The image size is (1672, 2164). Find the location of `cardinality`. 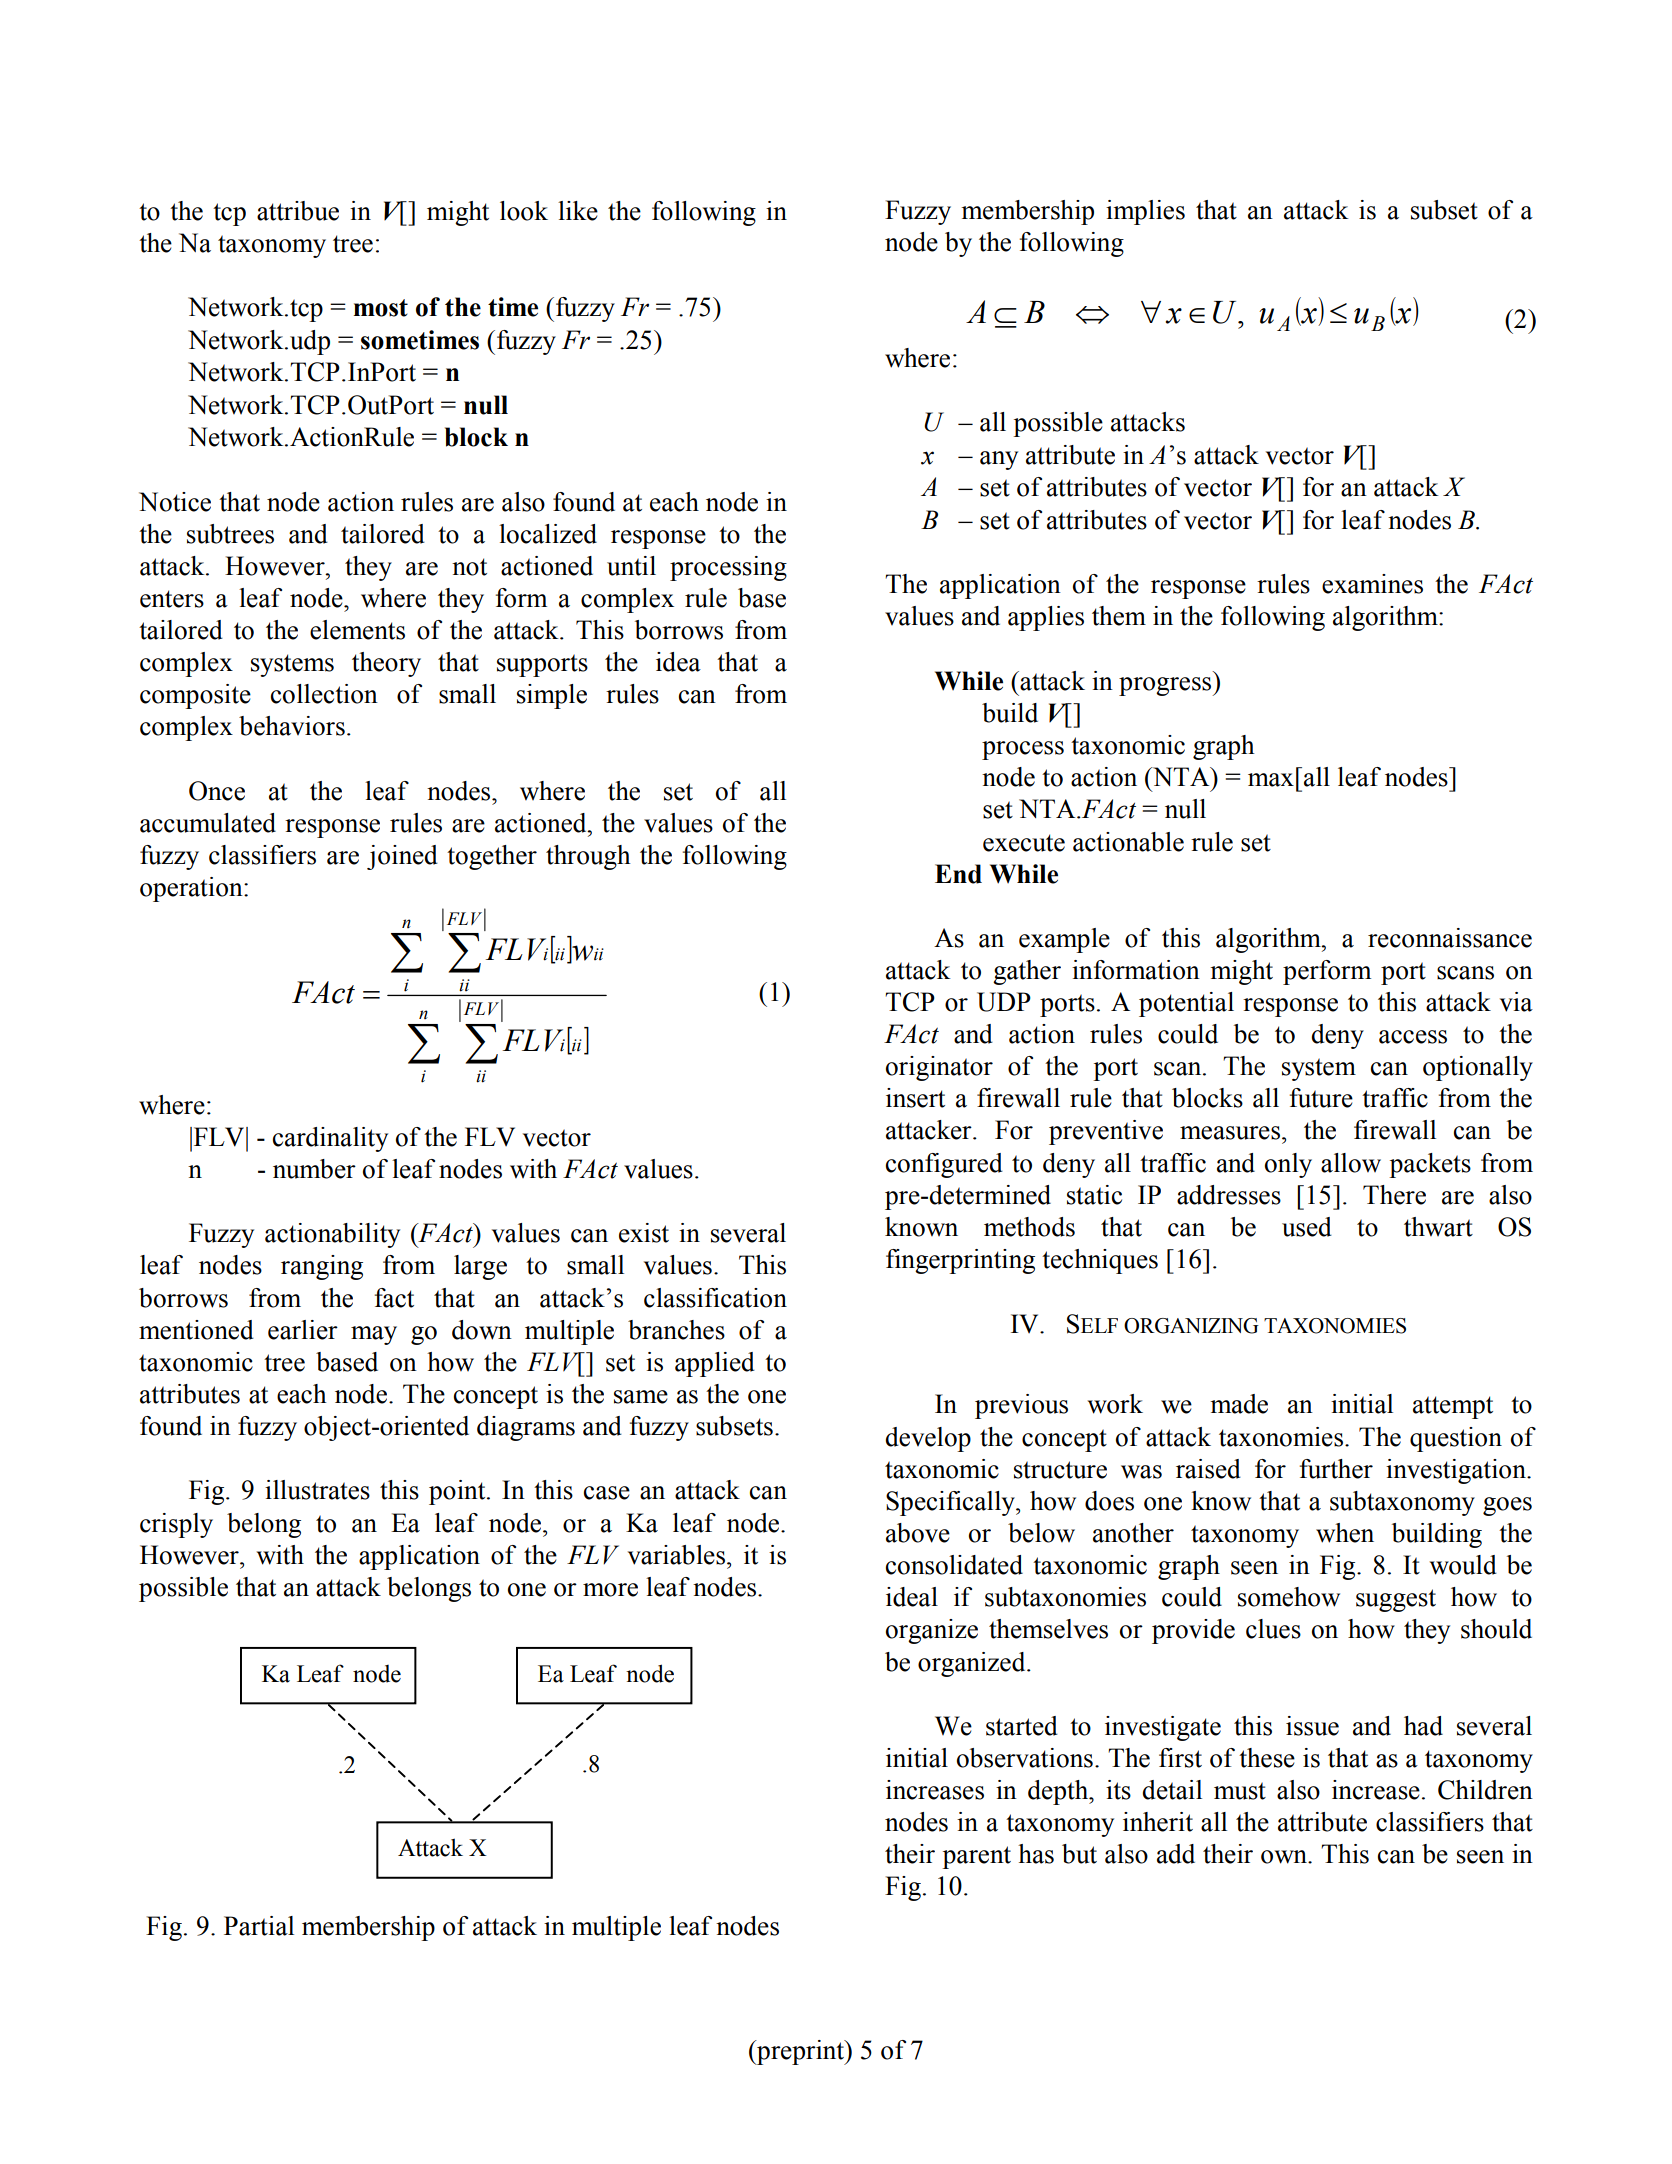

cardinality is located at coordinates (330, 1139).
